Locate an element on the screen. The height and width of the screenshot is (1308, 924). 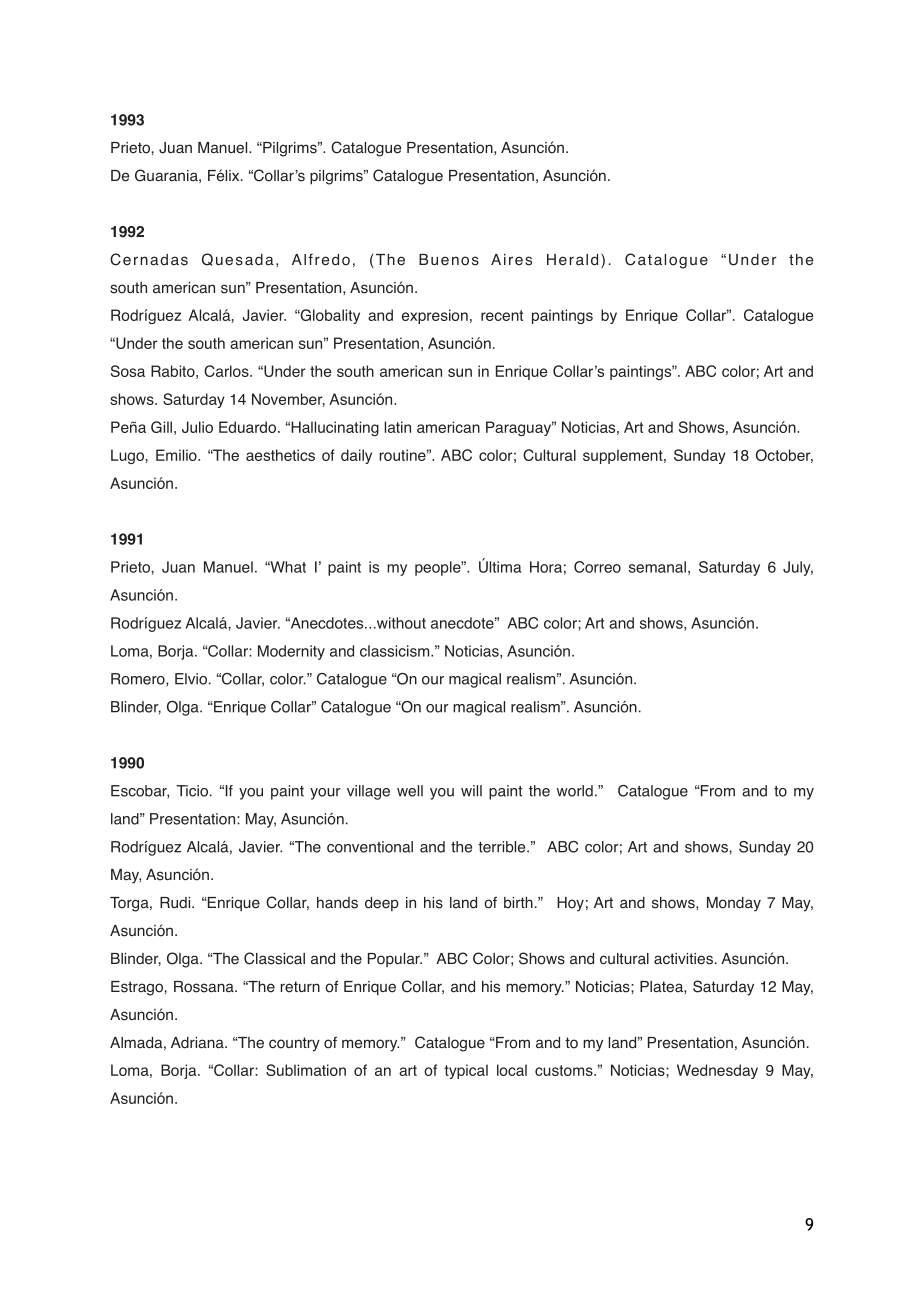
Correo is located at coordinates (597, 567).
